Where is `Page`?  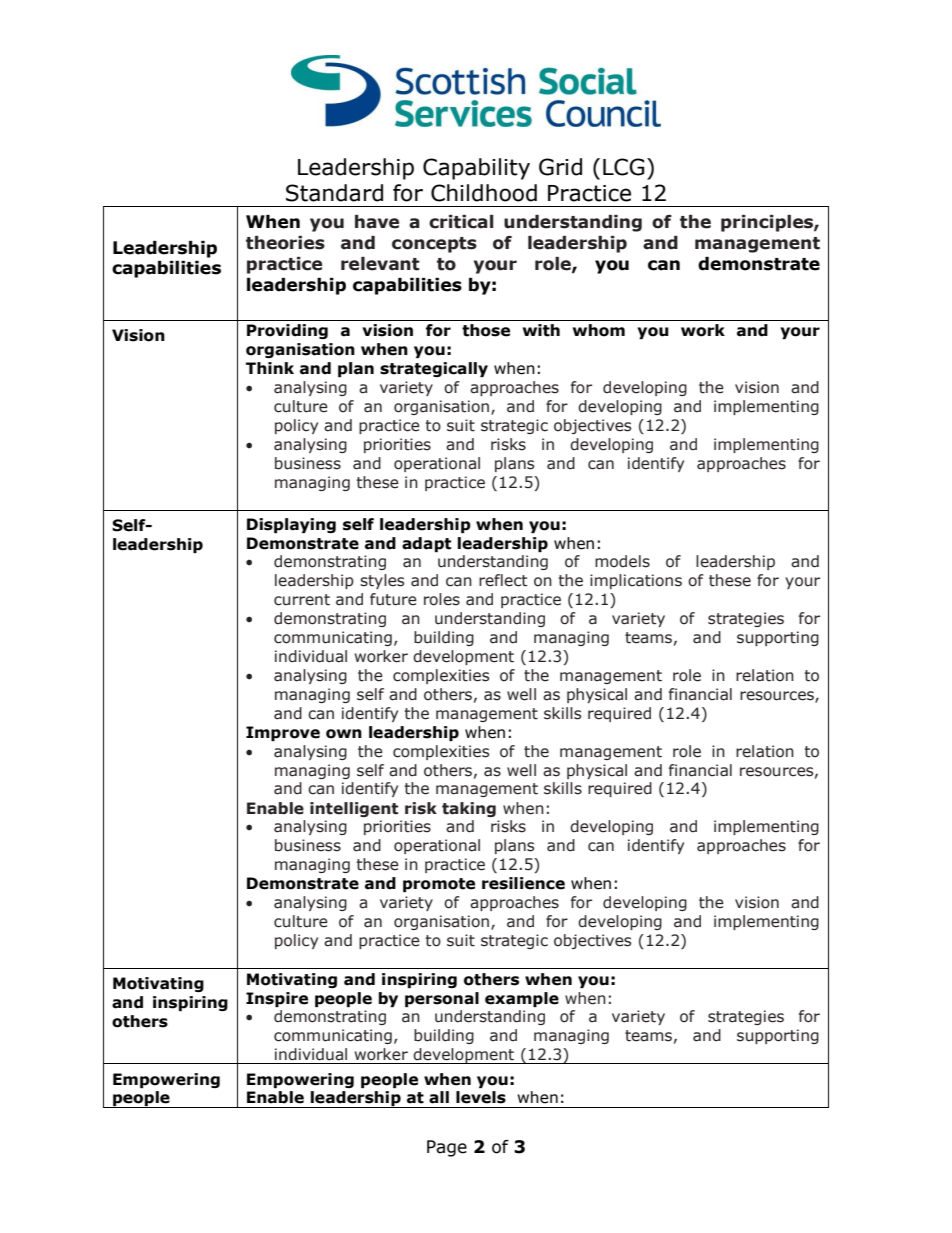 Page is located at coordinates (447, 1148).
